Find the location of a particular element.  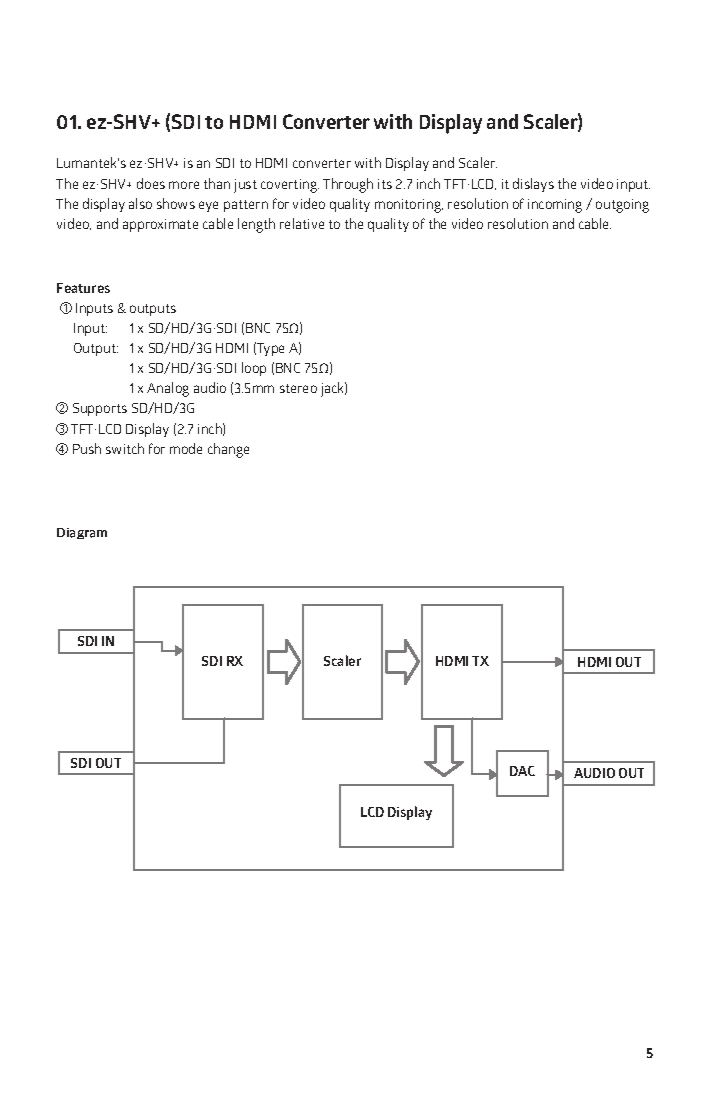

Analog is located at coordinates (168, 389).
